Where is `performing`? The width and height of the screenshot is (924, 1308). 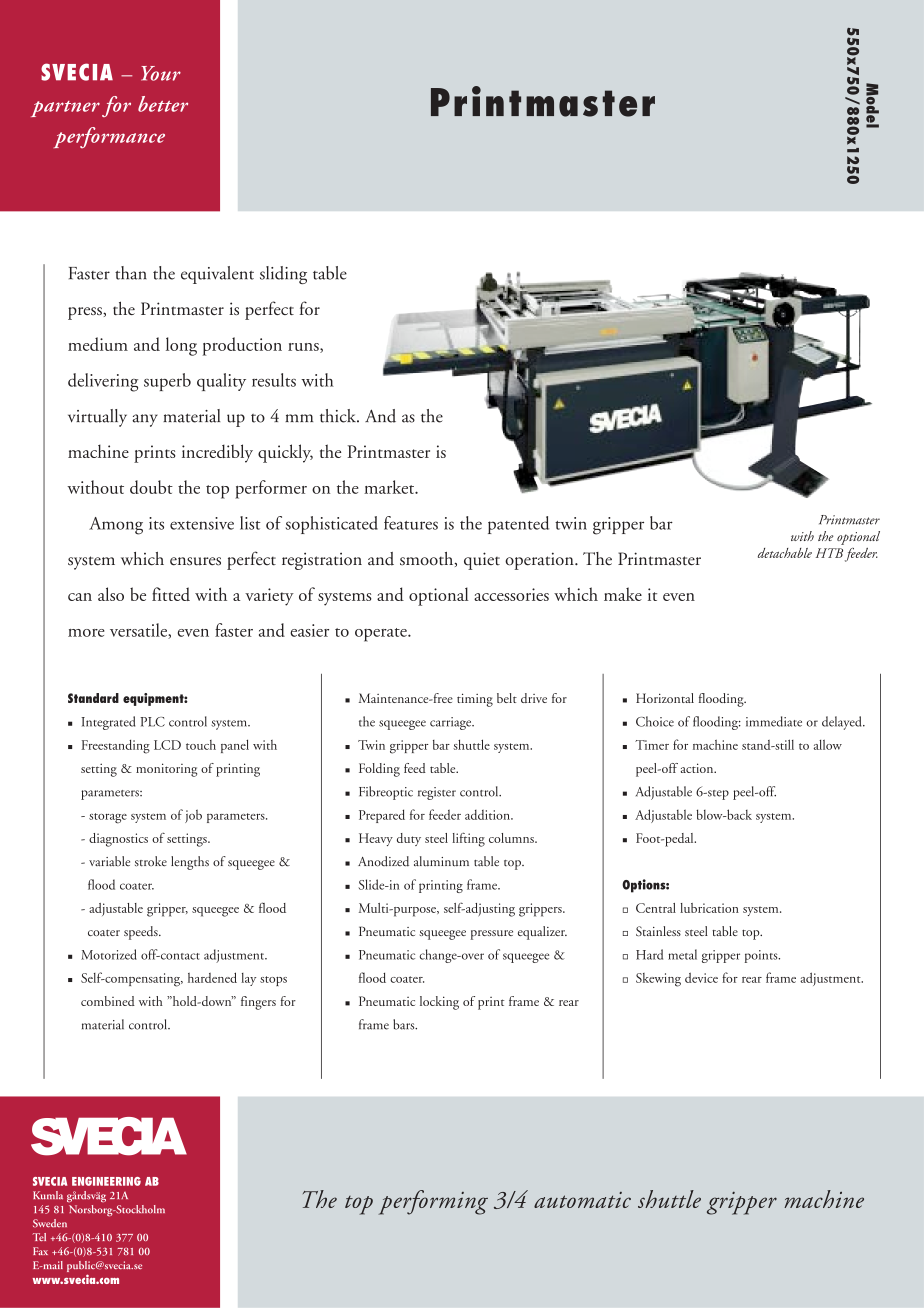
performing is located at coordinates (433, 1202).
